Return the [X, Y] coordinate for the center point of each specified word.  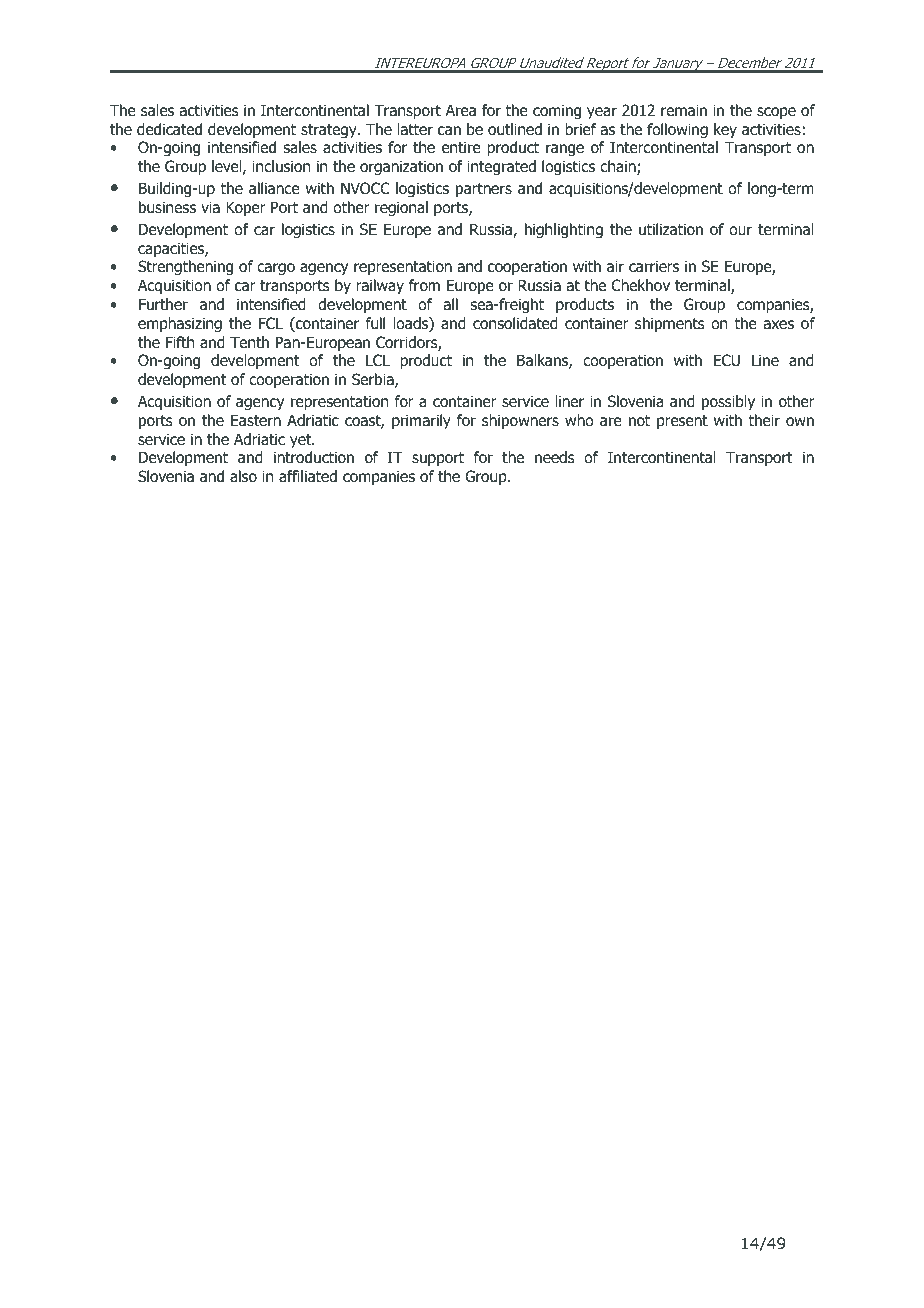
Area [461, 110]
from [424, 285]
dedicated [169, 129]
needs [555, 457]
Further [163, 304]
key [725, 130]
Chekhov [640, 285]
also [243, 476]
